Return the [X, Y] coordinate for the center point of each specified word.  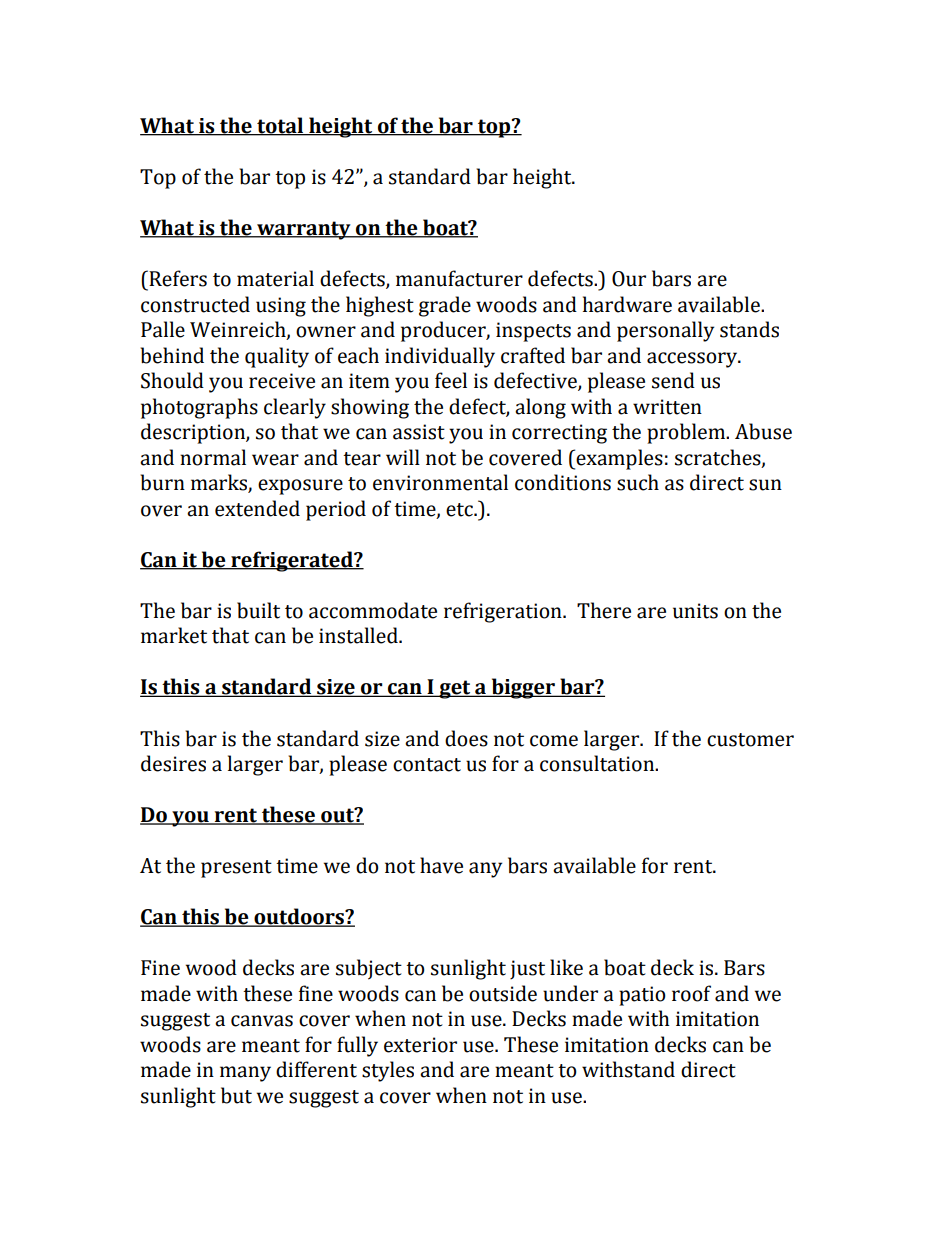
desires [173, 763]
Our [629, 279]
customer [750, 740]
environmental [440, 482]
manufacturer [459, 278]
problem [687, 433]
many [245, 1074]
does [466, 738]
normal [213, 457]
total [280, 126]
